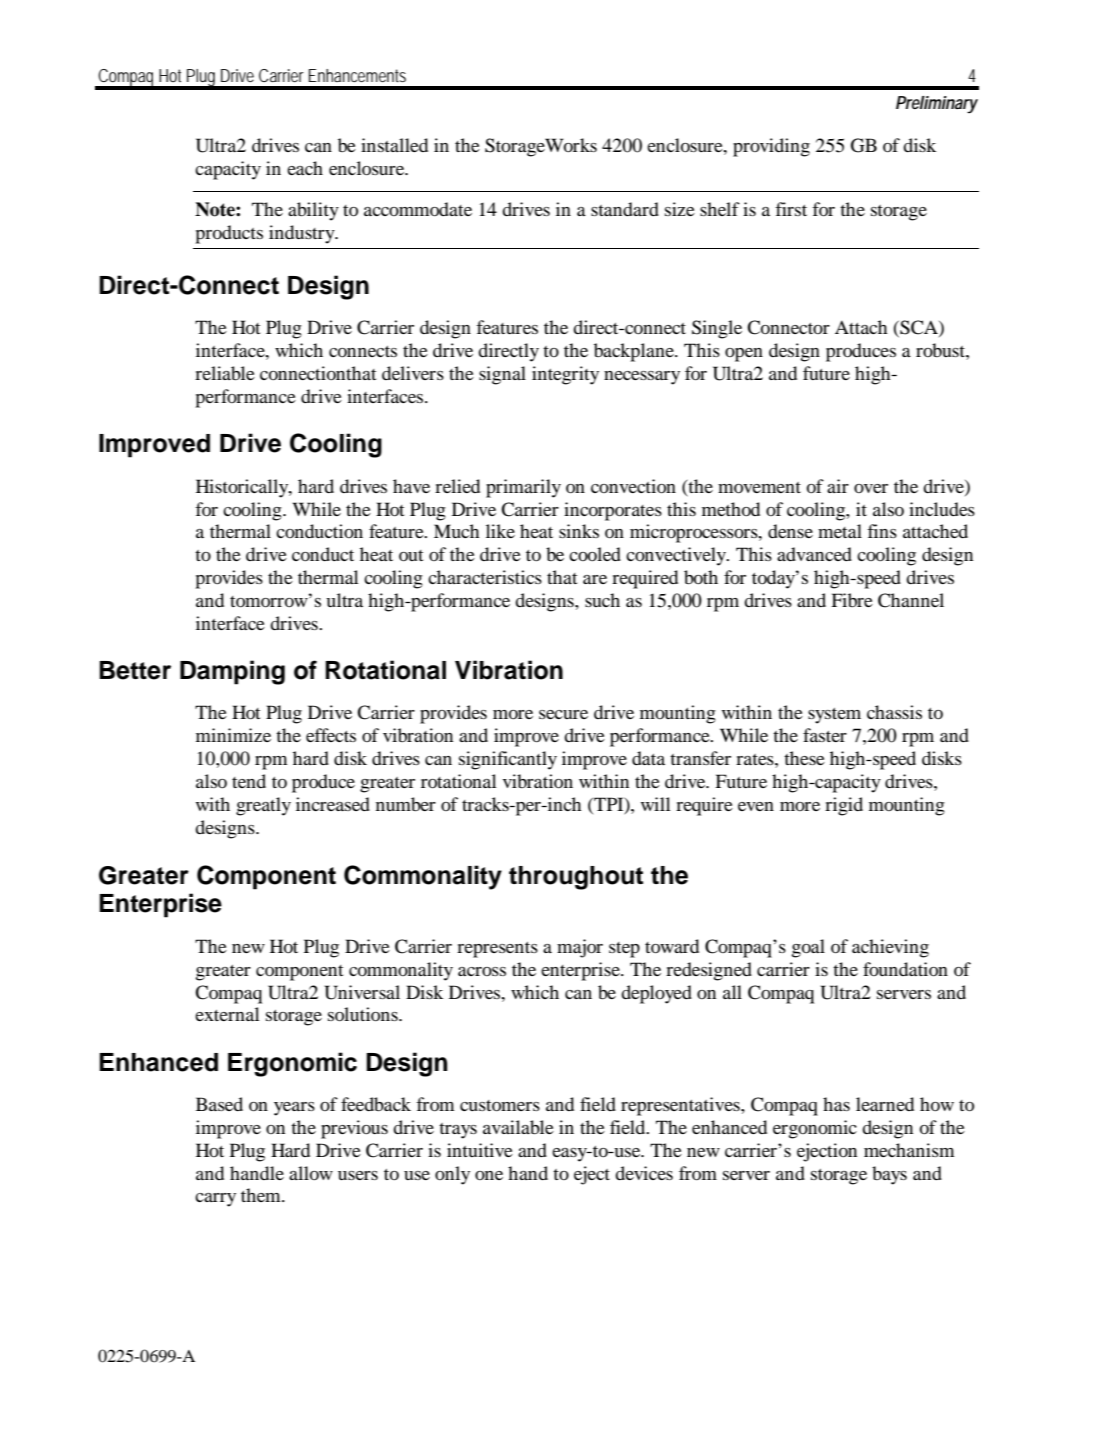 The height and width of the page is (1431, 1106). I want to click on primarily, so click(523, 488).
